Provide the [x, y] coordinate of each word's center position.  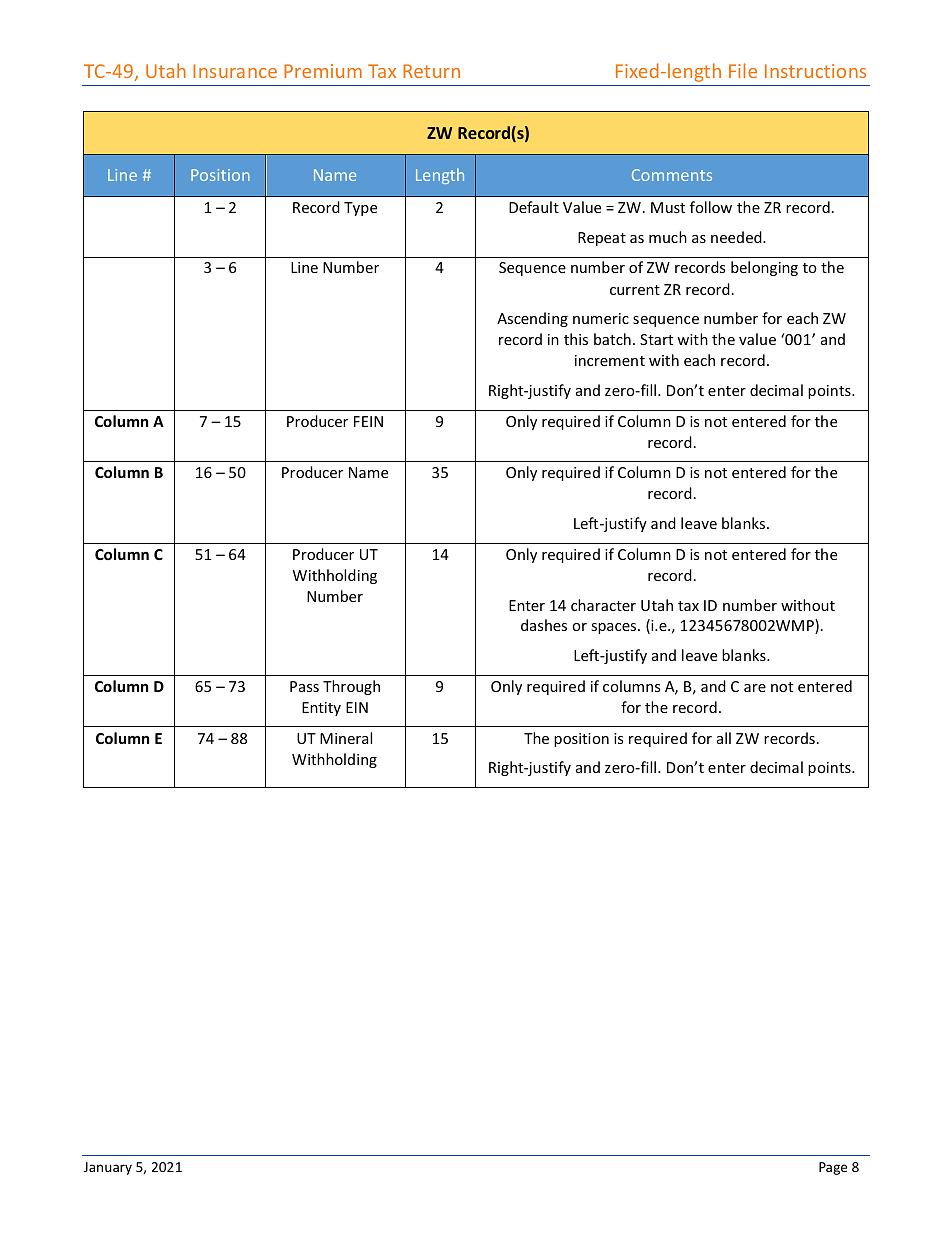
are [755, 688]
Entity [321, 709]
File [743, 70]
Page [833, 1168]
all [724, 738]
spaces [615, 628]
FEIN [368, 421]
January [108, 1168]
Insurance [235, 71]
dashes [544, 625]
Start [656, 339]
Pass [304, 686]
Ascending [532, 319]
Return [431, 71]
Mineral [346, 738]
